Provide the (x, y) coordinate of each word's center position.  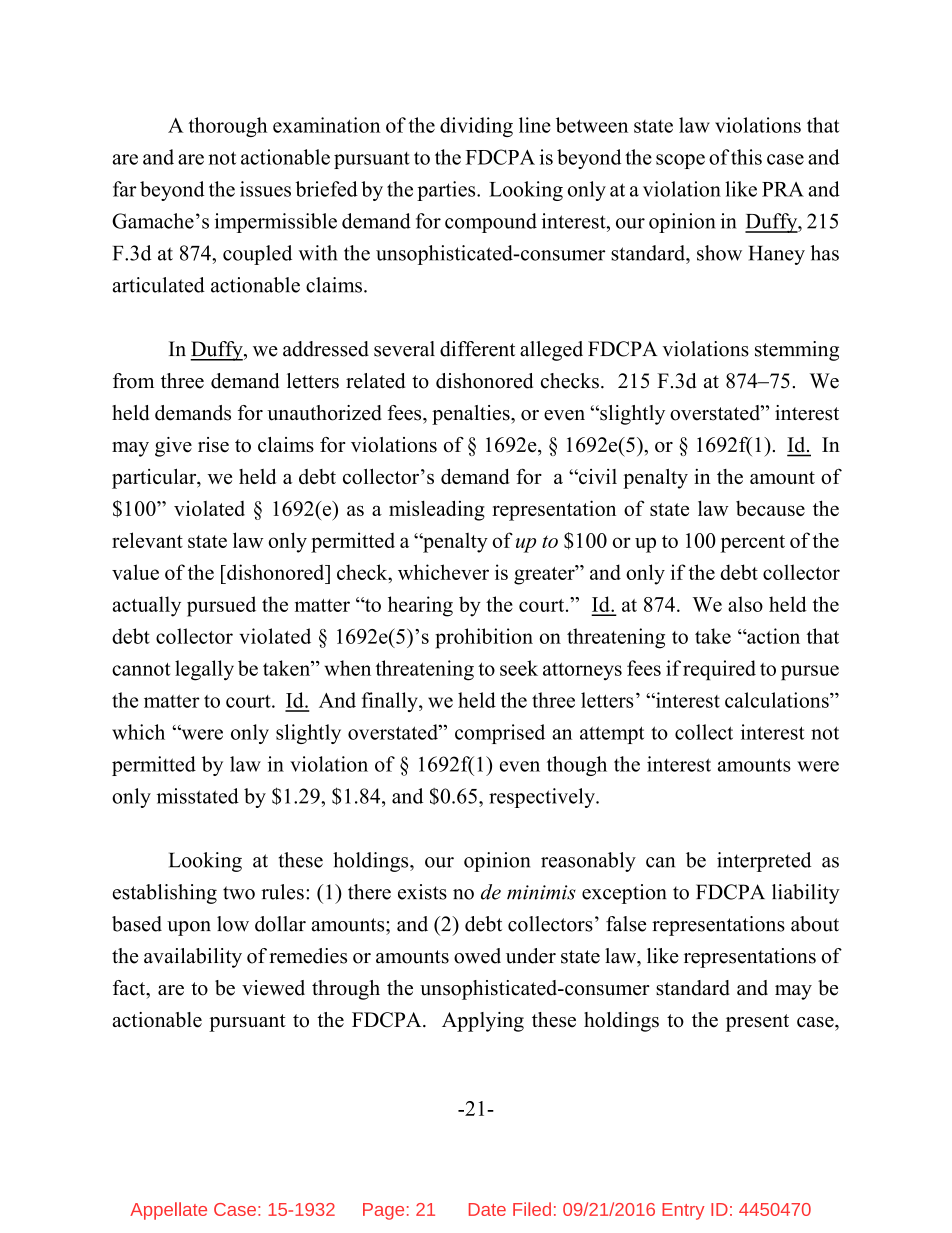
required (719, 670)
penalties (472, 415)
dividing (476, 127)
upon (189, 928)
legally (204, 670)
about (815, 924)
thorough (228, 127)
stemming (797, 351)
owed (477, 956)
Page (383, 1211)
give (173, 447)
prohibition (484, 638)
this (746, 157)
